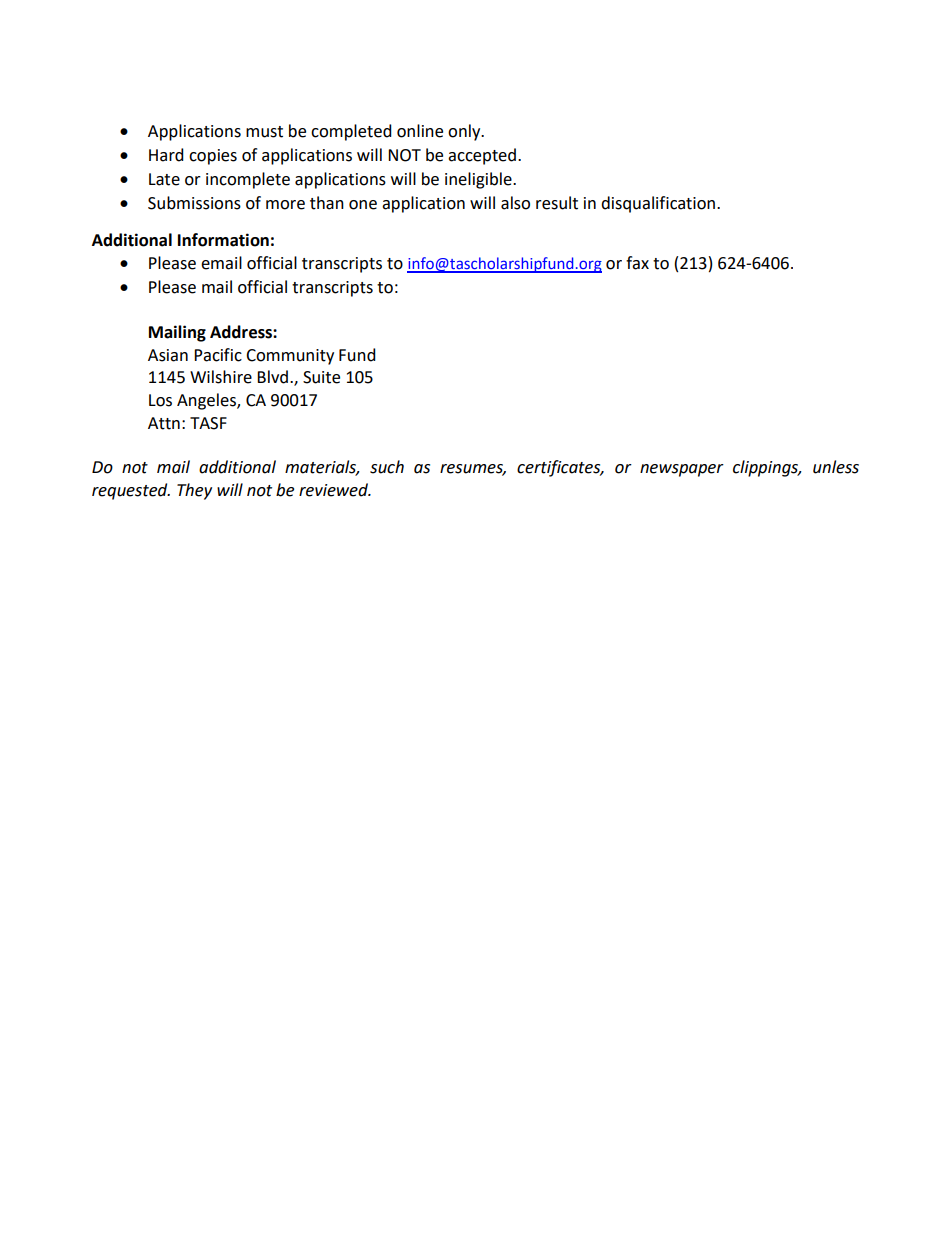  I want to click on They, so click(194, 491).
